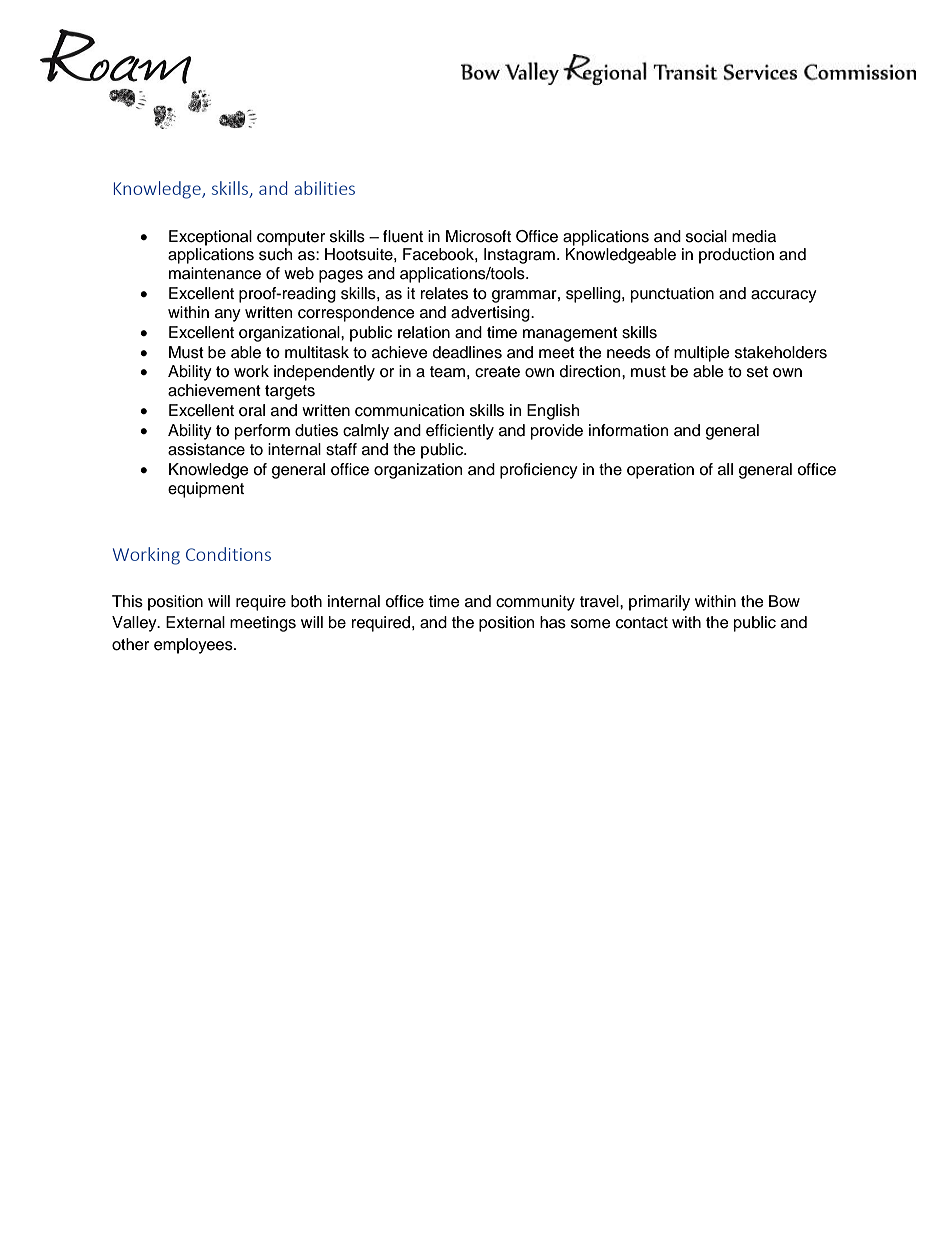  What do you see at coordinates (491, 314) in the document?
I see `advertising` at bounding box center [491, 314].
